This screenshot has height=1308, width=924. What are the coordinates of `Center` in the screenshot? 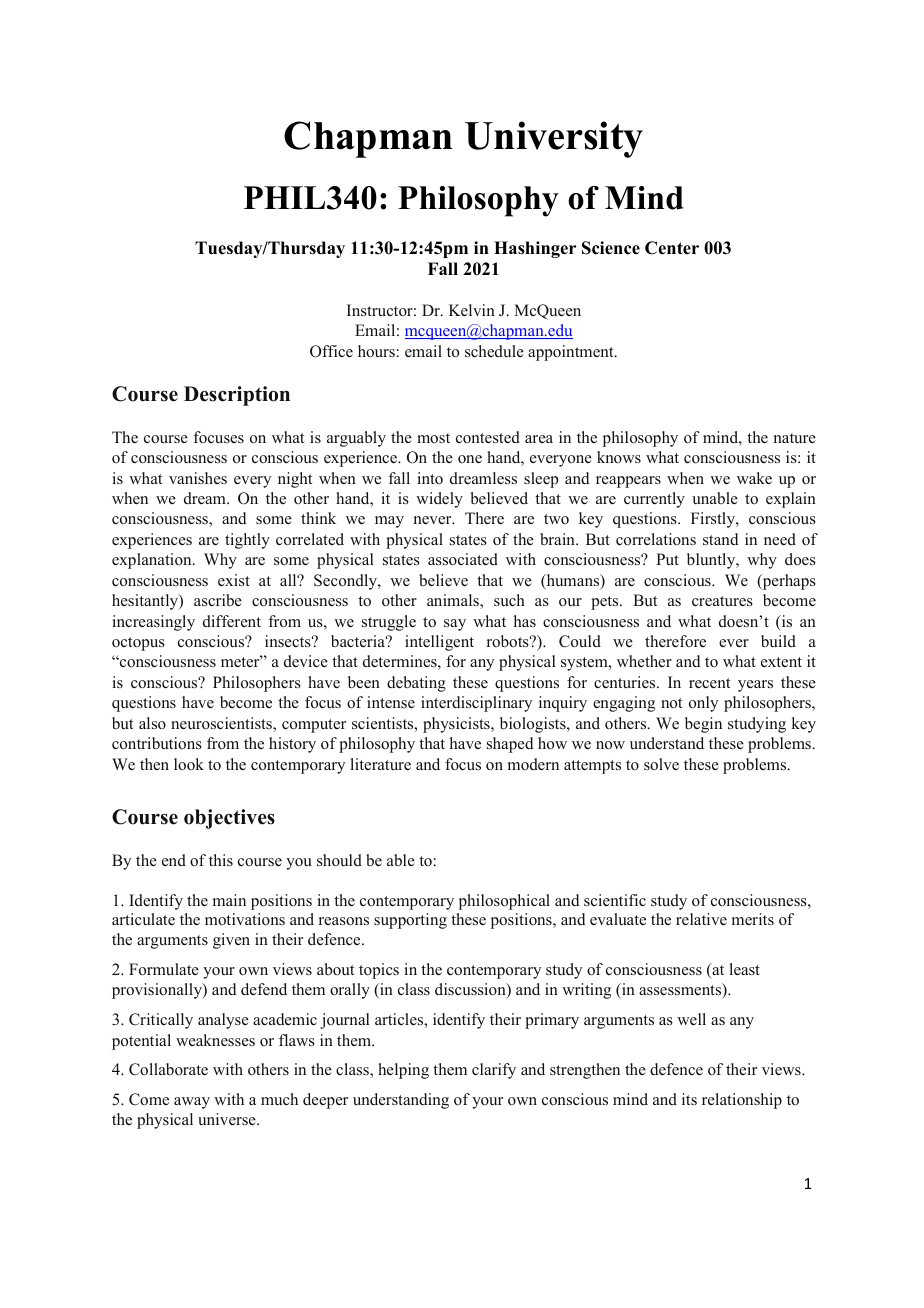 It's located at (672, 248).
